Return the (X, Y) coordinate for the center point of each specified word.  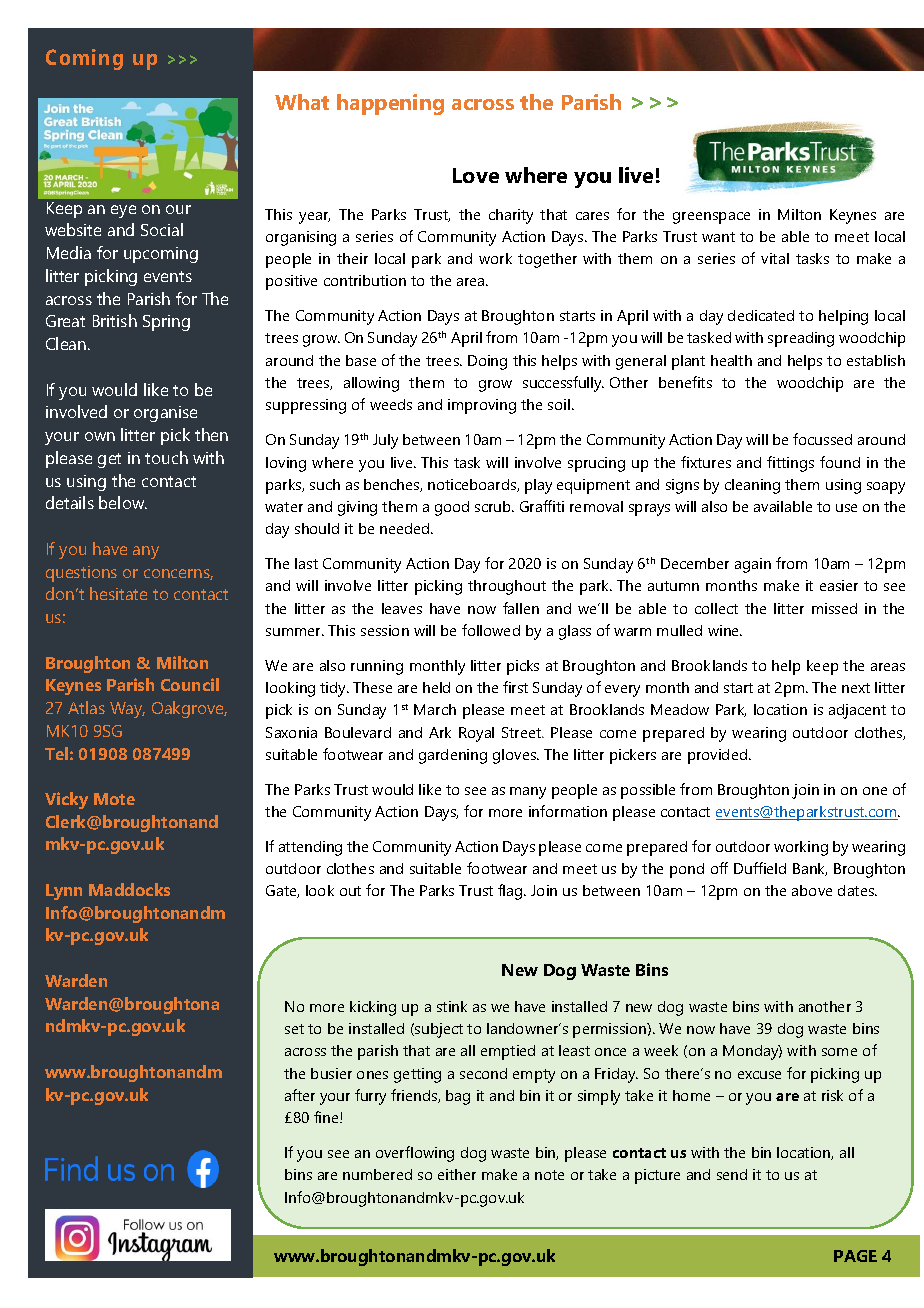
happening (390, 104)
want (718, 237)
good (452, 508)
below (123, 502)
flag (511, 892)
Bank (810, 869)
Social (162, 229)
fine (327, 1117)
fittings (790, 464)
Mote (114, 799)
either (457, 1174)
